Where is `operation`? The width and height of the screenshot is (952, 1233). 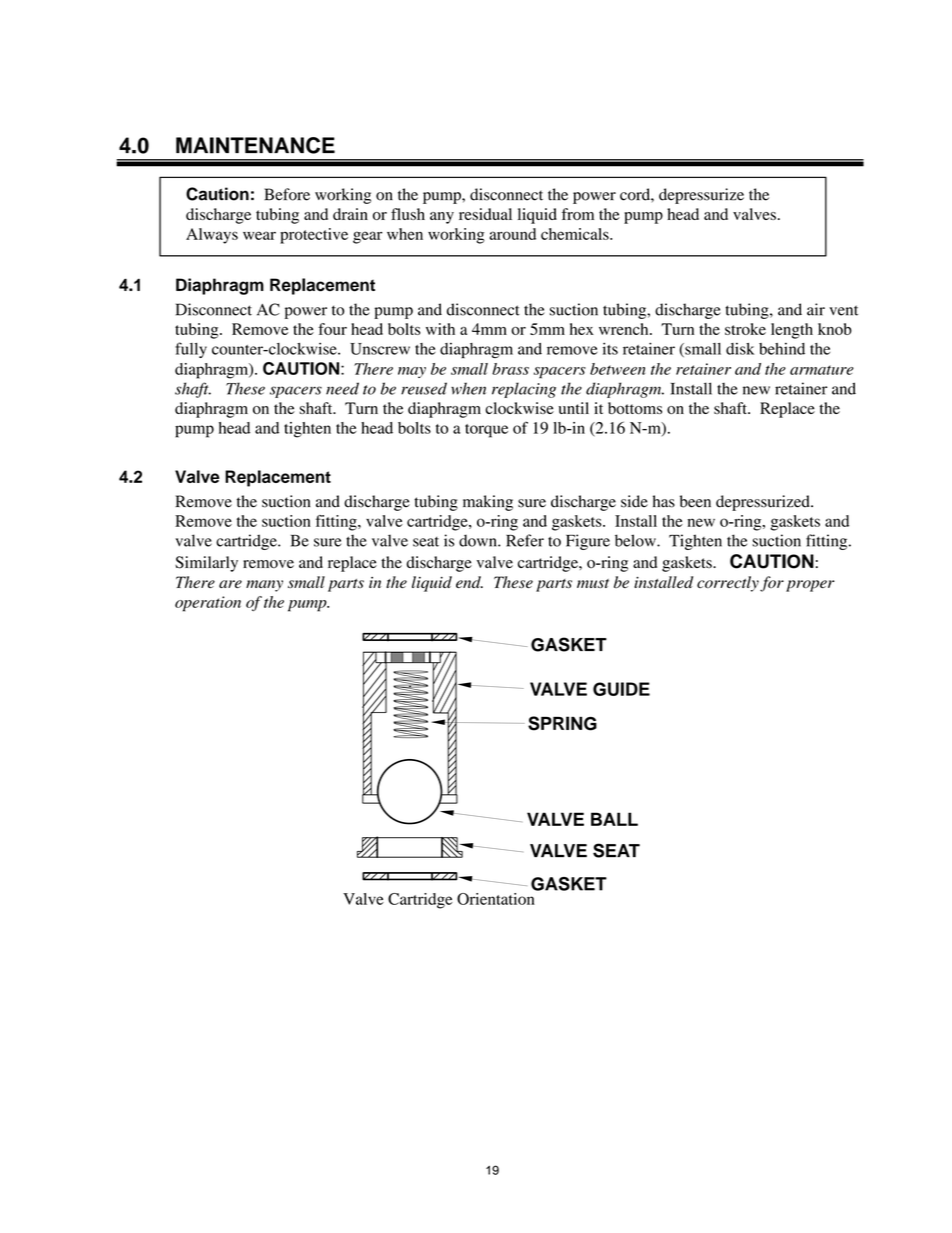
operation is located at coordinates (208, 604).
